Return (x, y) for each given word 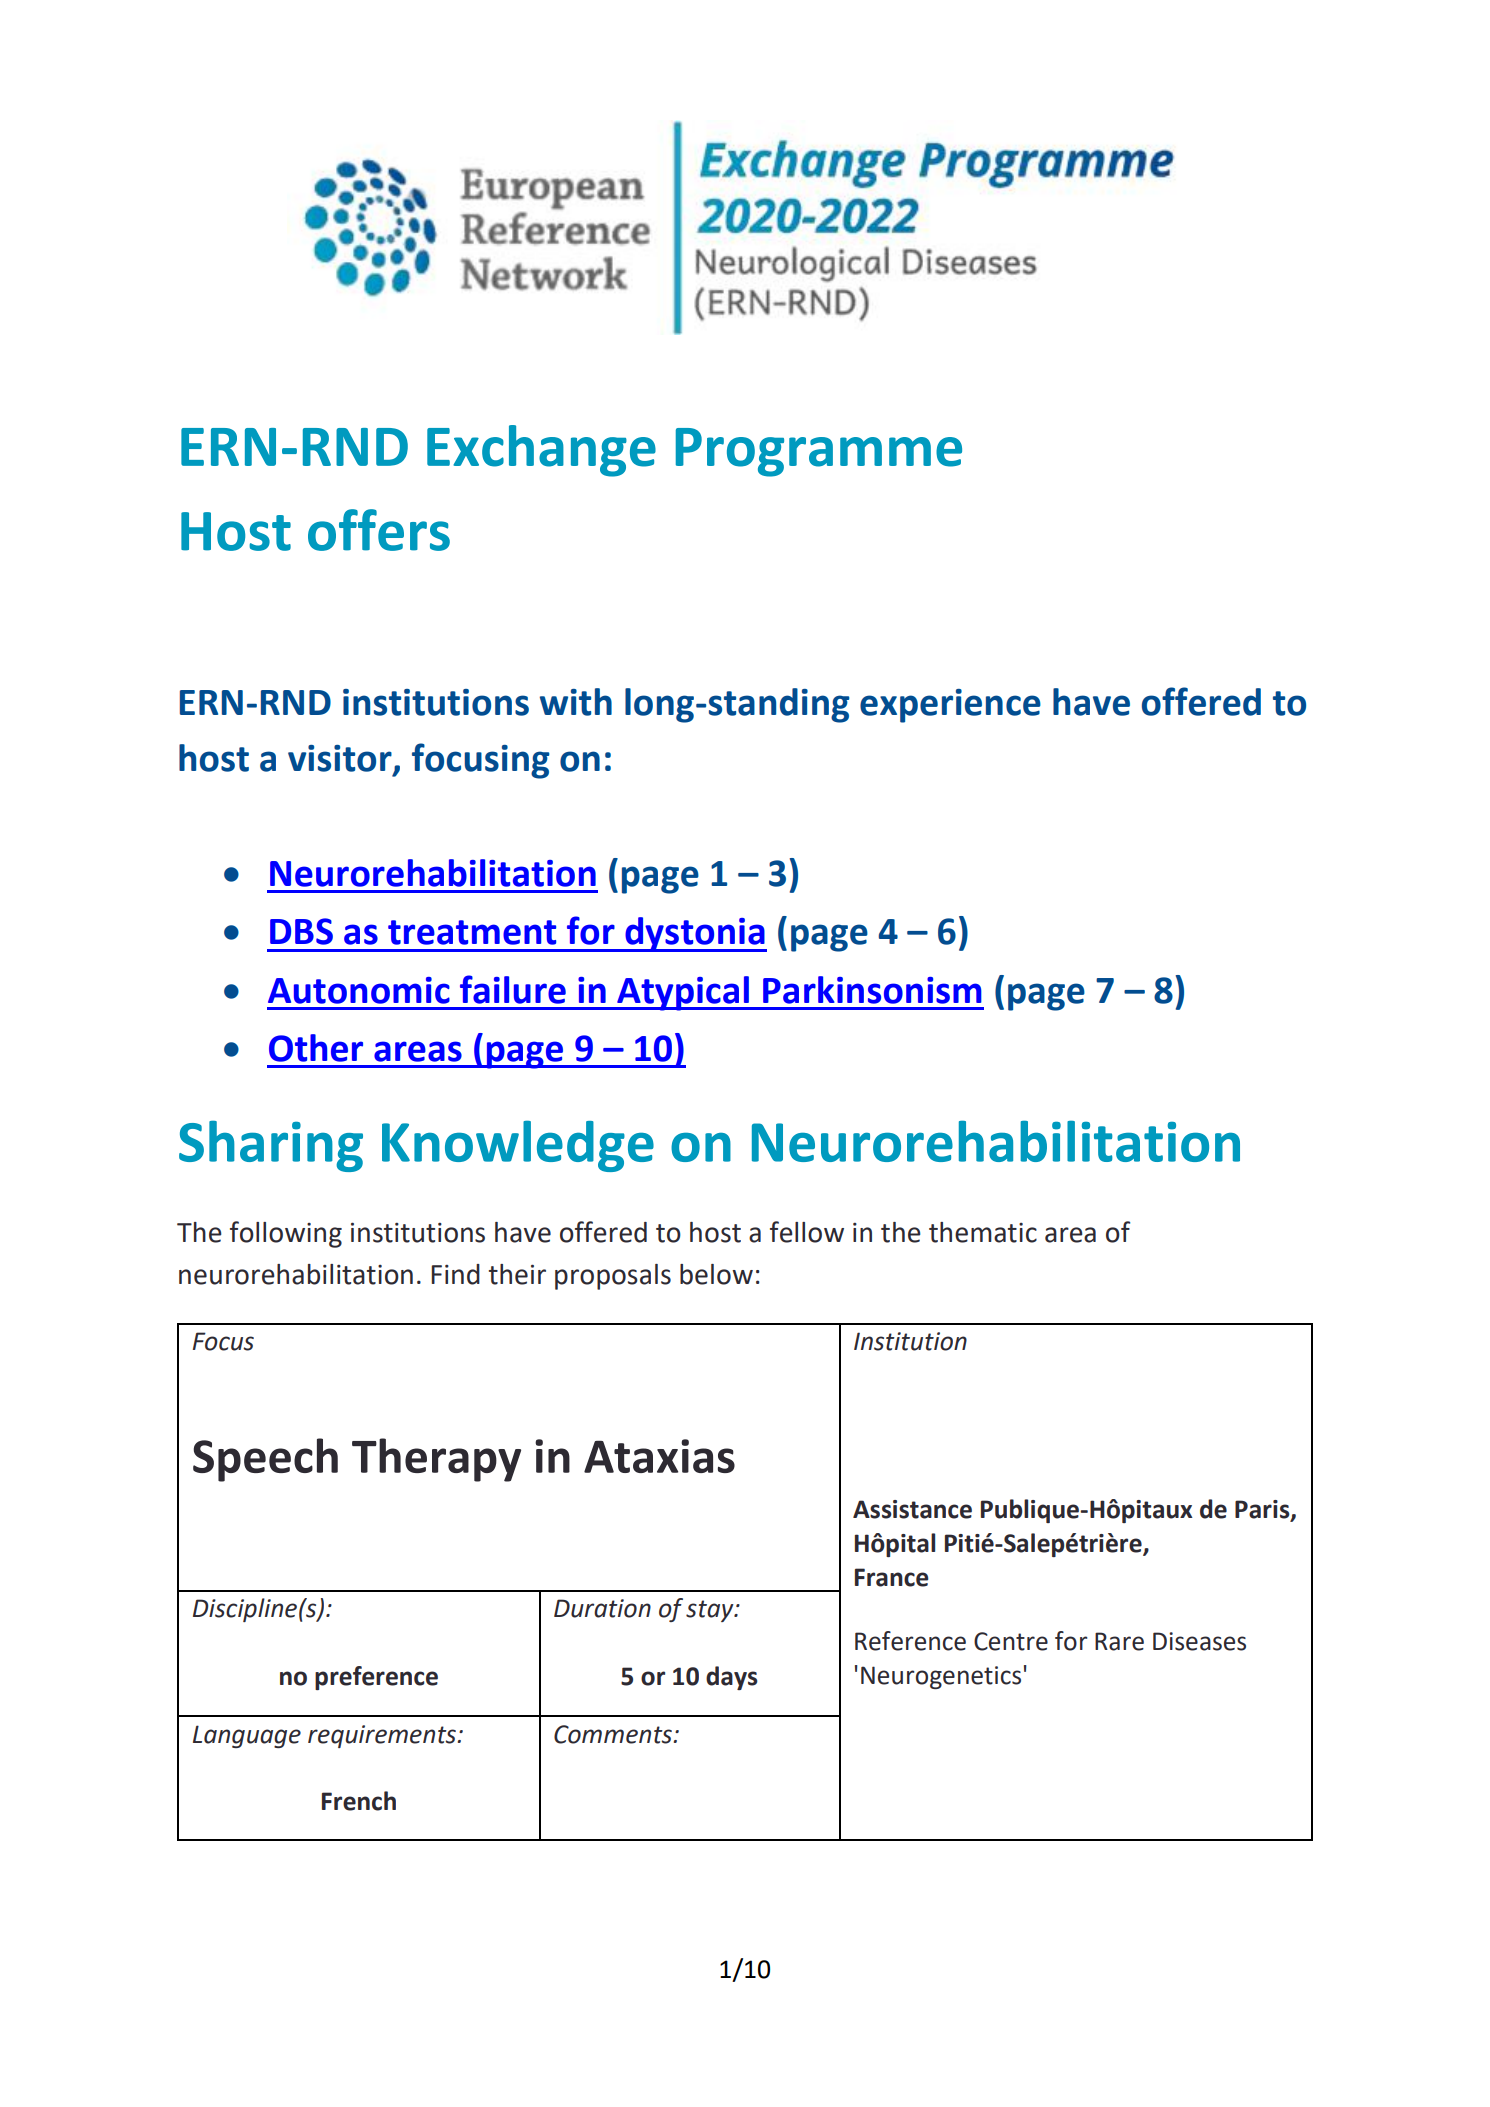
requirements (382, 1736)
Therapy (436, 1460)
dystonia (695, 934)
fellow (807, 1232)
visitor (341, 759)
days (732, 1678)
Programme (819, 452)
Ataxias (659, 1456)
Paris (1263, 1510)
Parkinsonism (872, 990)
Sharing (271, 1146)
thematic (983, 1232)
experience (950, 706)
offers (379, 530)
